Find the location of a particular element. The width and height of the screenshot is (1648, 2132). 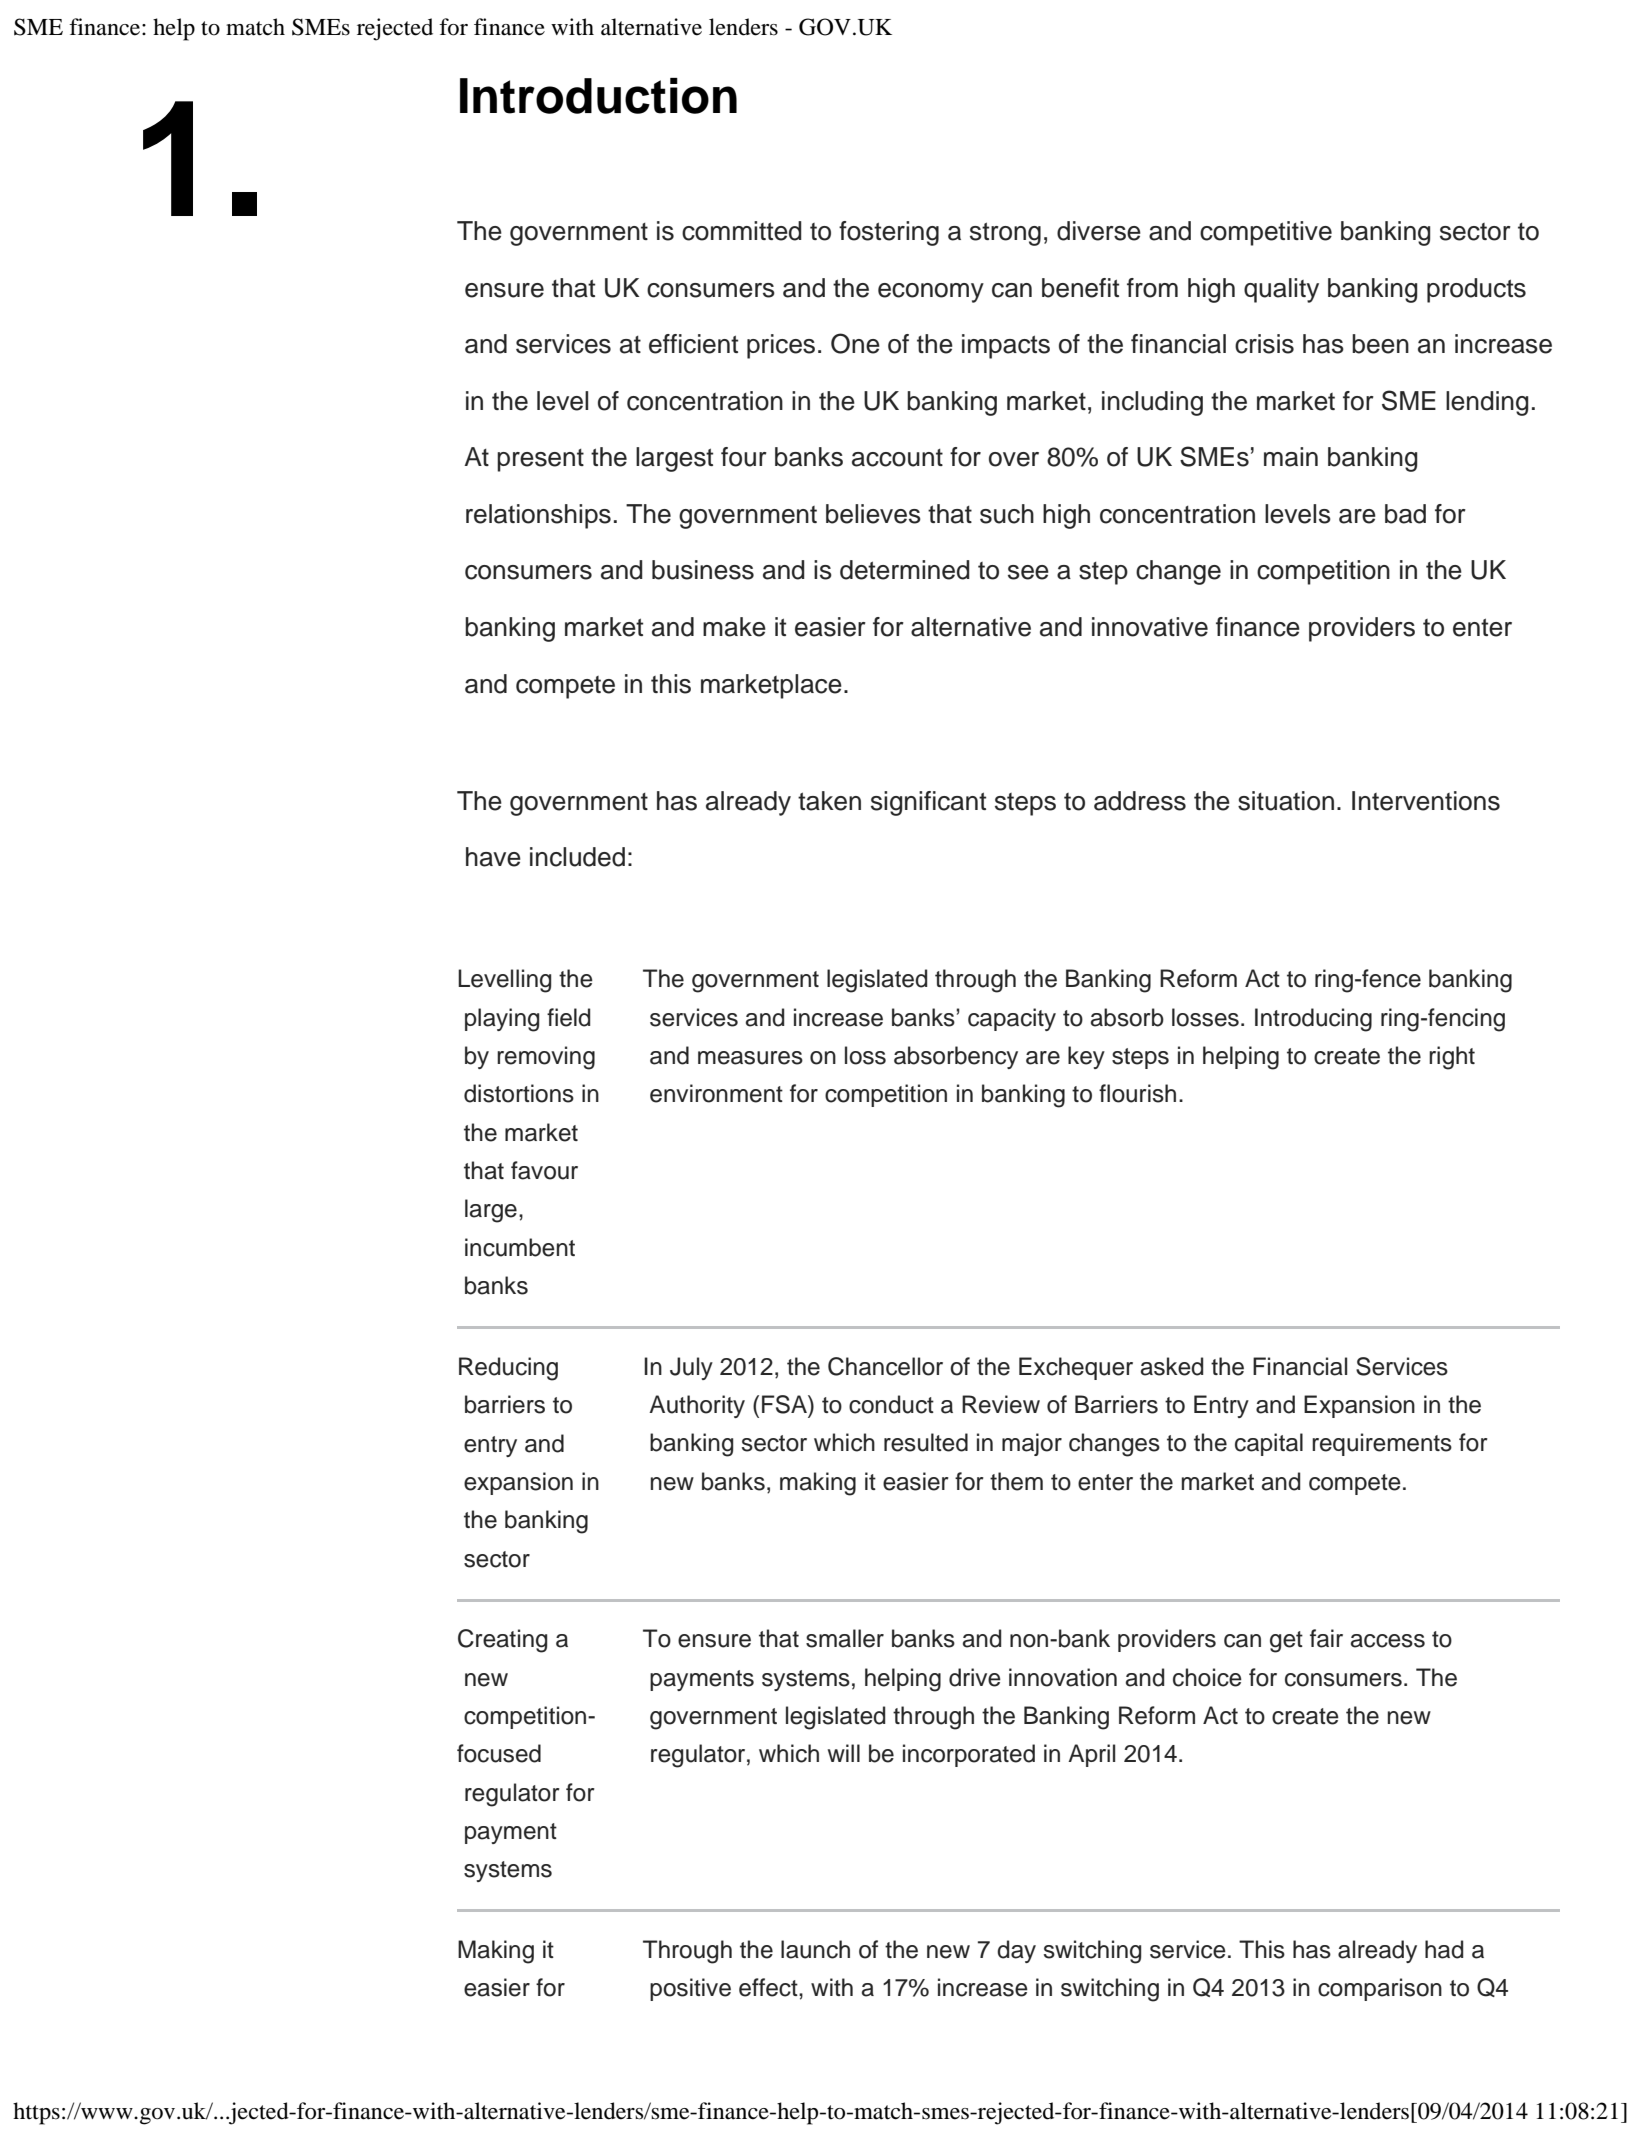

Introducing is located at coordinates (1313, 1020).
